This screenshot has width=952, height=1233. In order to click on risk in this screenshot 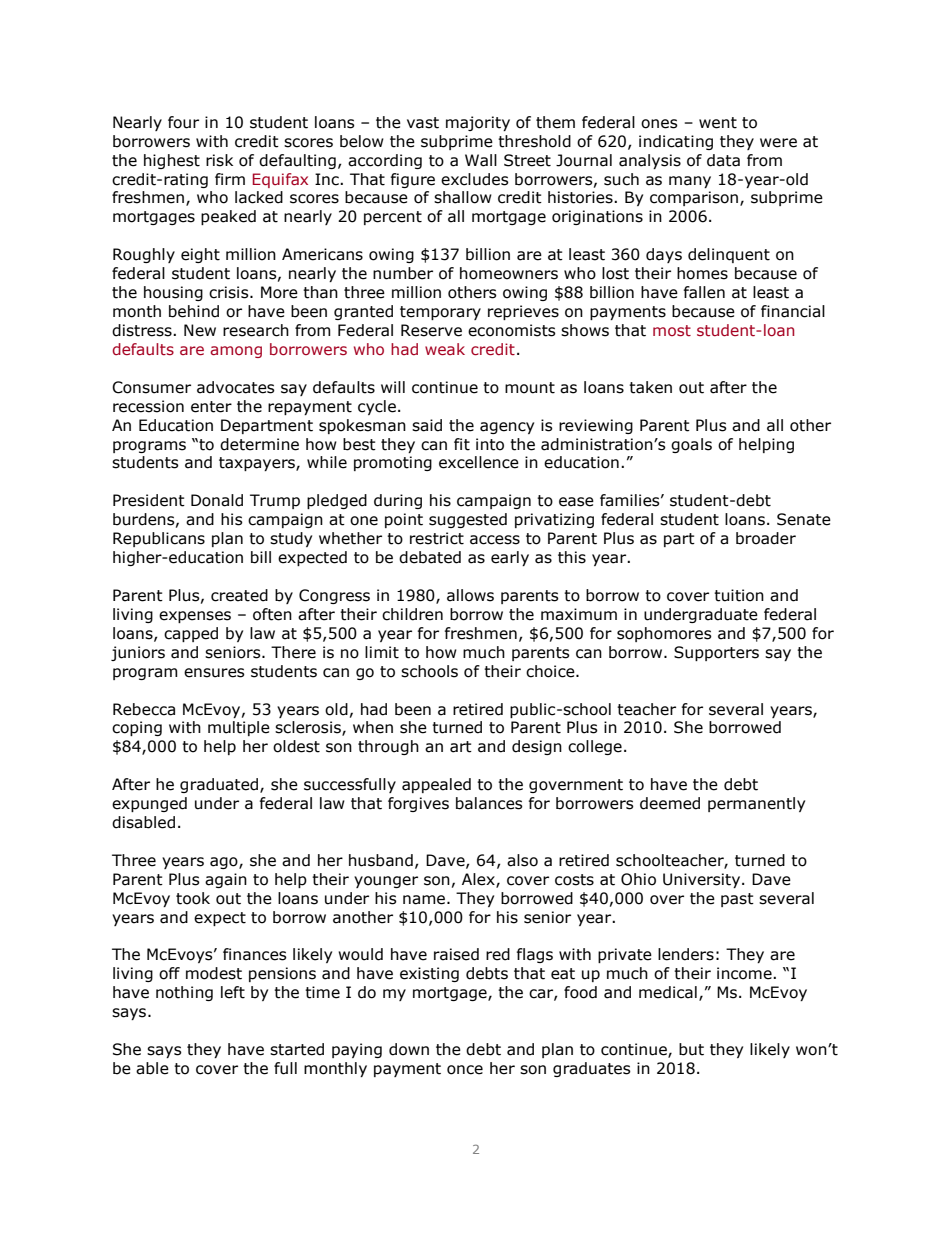, I will do `click(219, 160)`.
